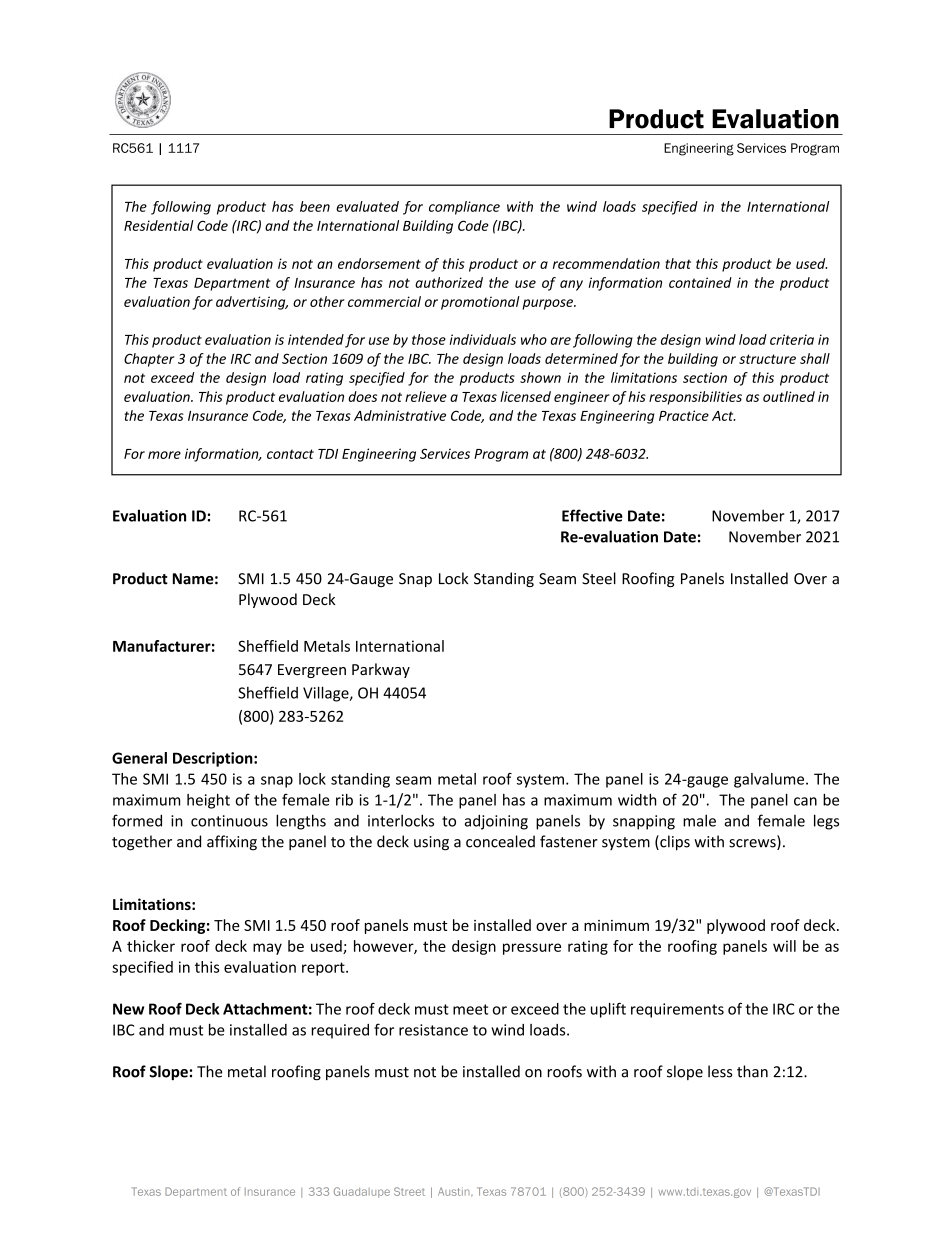 Image resolution: width=952 pixels, height=1233 pixels. What do you see at coordinates (312, 671) in the screenshot?
I see `Evergreen` at bounding box center [312, 671].
